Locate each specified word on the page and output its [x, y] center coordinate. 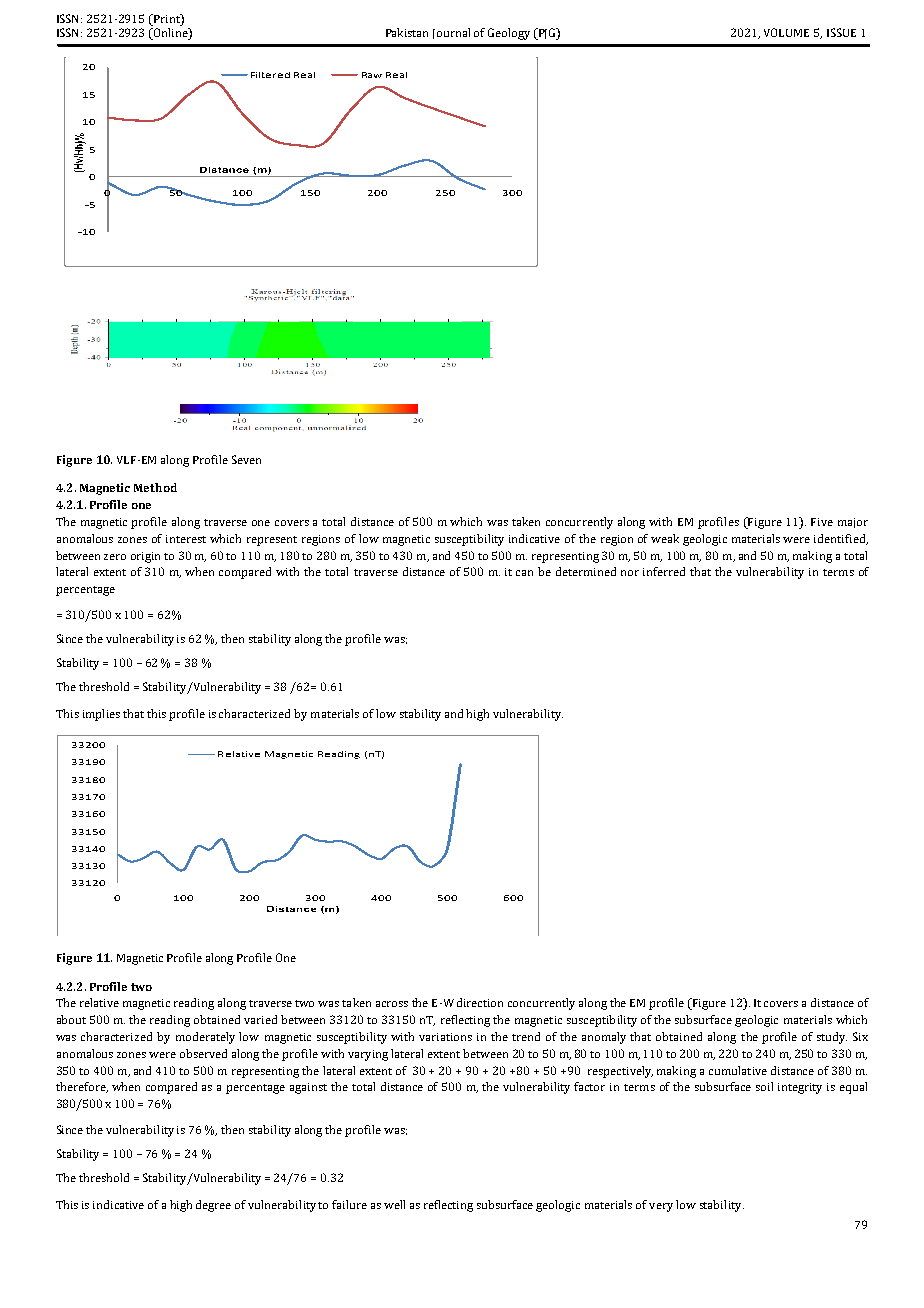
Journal [451, 33]
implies [101, 715]
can [524, 573]
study [832, 1038]
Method [155, 487]
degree [213, 1206]
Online [171, 34]
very [661, 1207]
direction [480, 1002]
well [394, 1204]
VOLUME [786, 32]
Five [822, 522]
